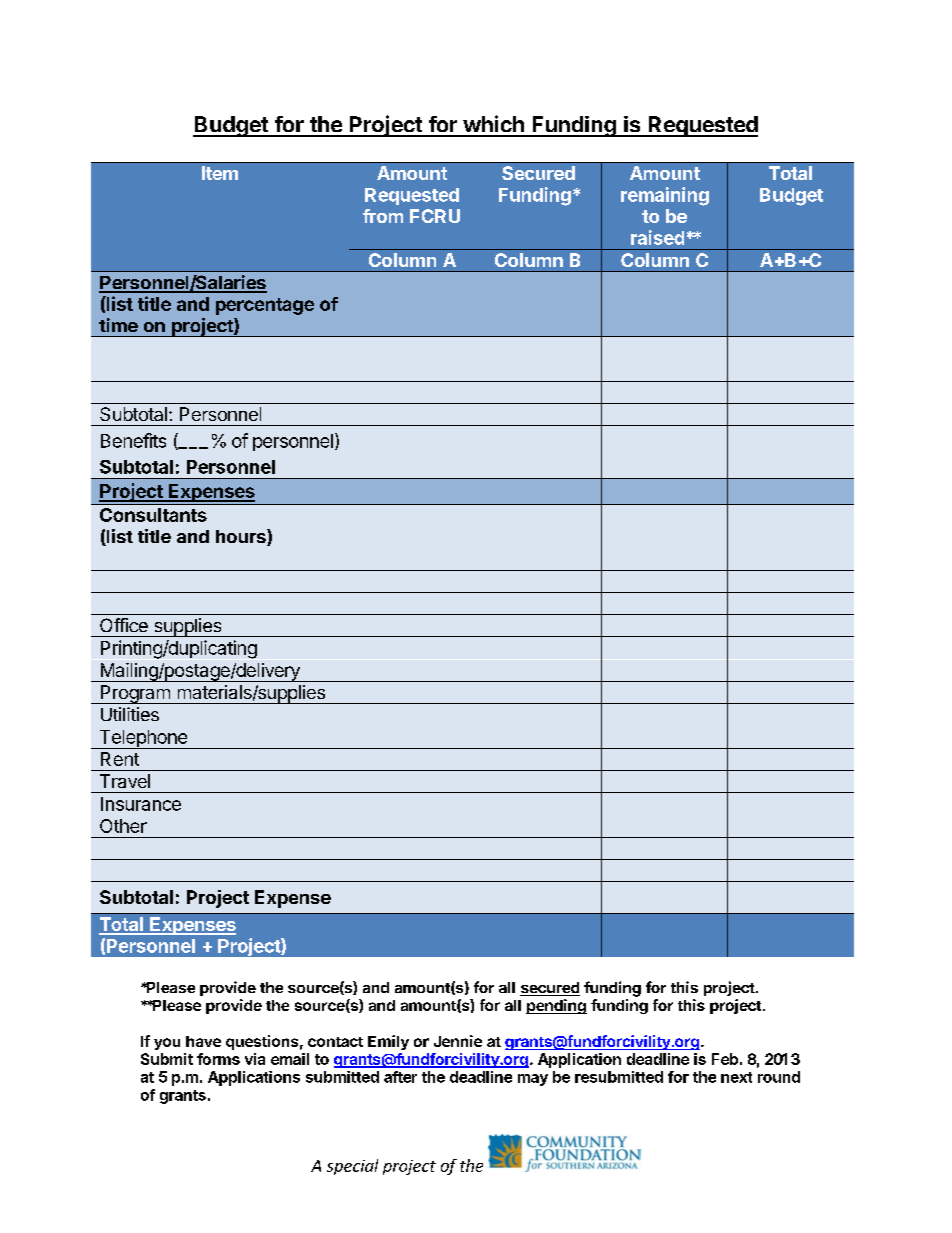  What do you see at coordinates (218, 1059) in the screenshot?
I see `forms` at bounding box center [218, 1059].
